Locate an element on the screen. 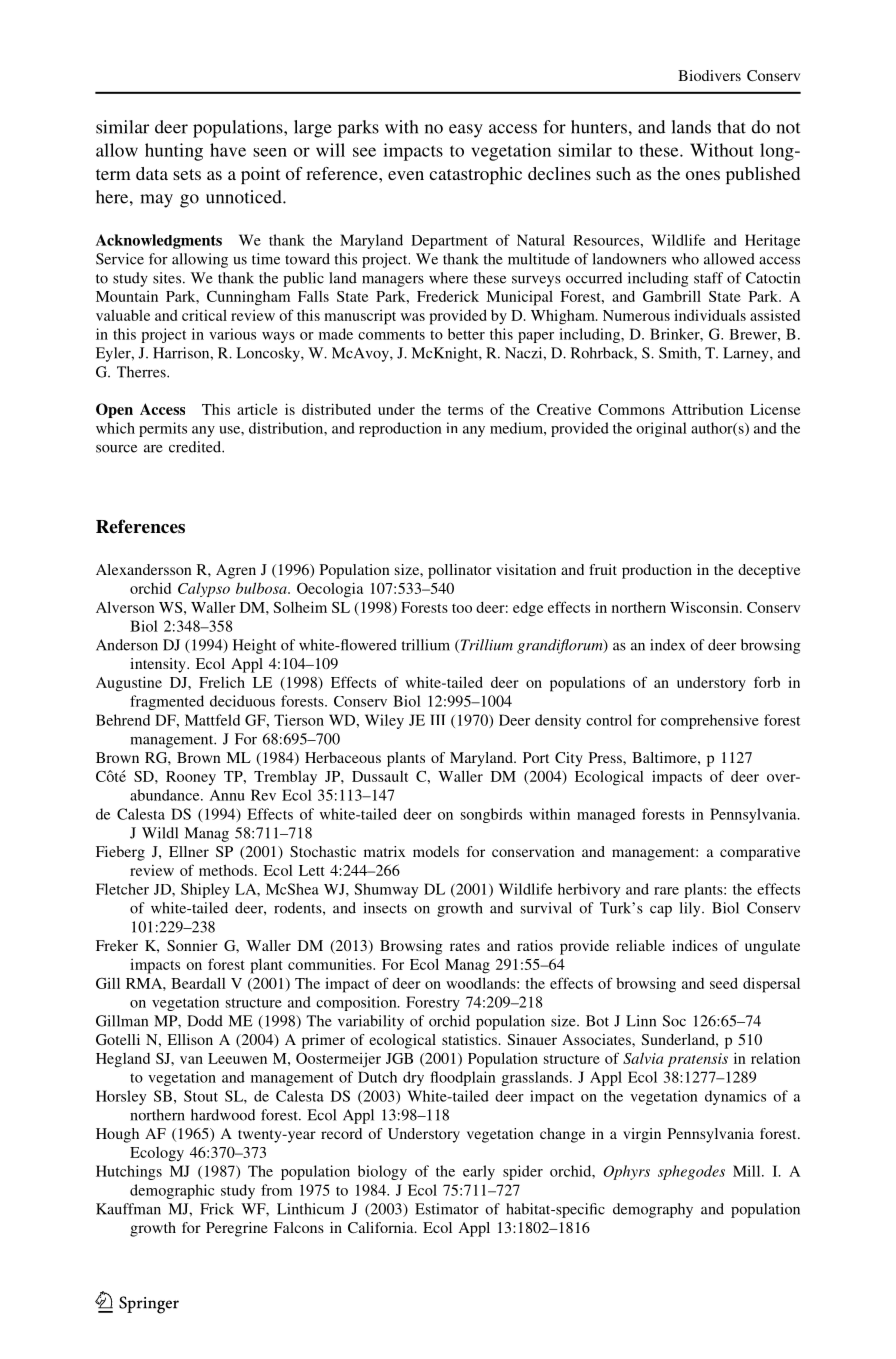  catastrophic is located at coordinates (475, 175).
